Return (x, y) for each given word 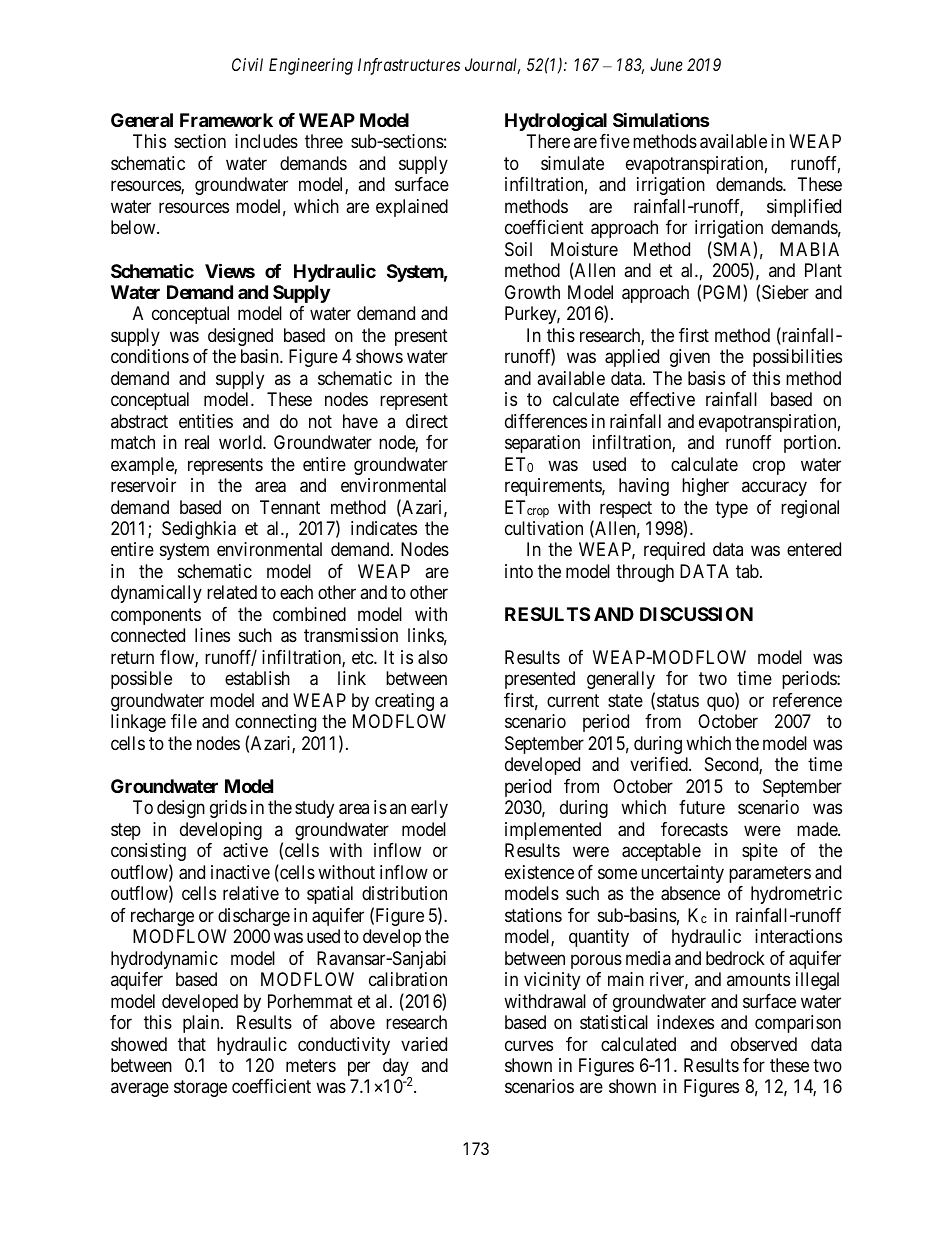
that (192, 1044)
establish (257, 678)
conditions (150, 356)
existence (539, 872)
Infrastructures (409, 66)
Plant (823, 270)
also (433, 657)
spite (760, 852)
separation (542, 444)
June (666, 64)
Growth (532, 292)
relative (251, 893)
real (197, 442)
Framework (226, 120)
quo (721, 703)
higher (705, 487)
